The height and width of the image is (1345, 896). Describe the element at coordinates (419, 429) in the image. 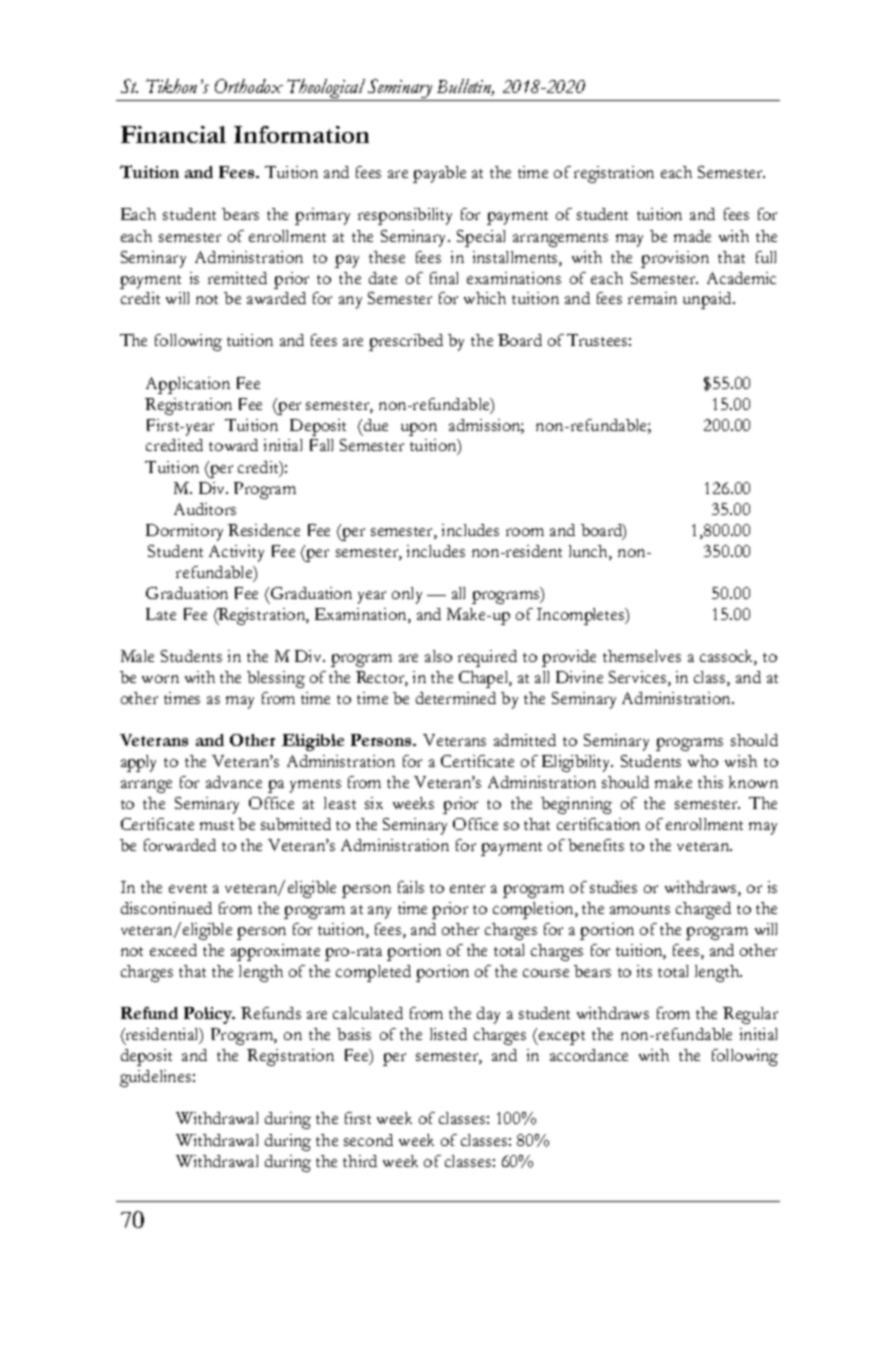

I see `upon` at that location.
